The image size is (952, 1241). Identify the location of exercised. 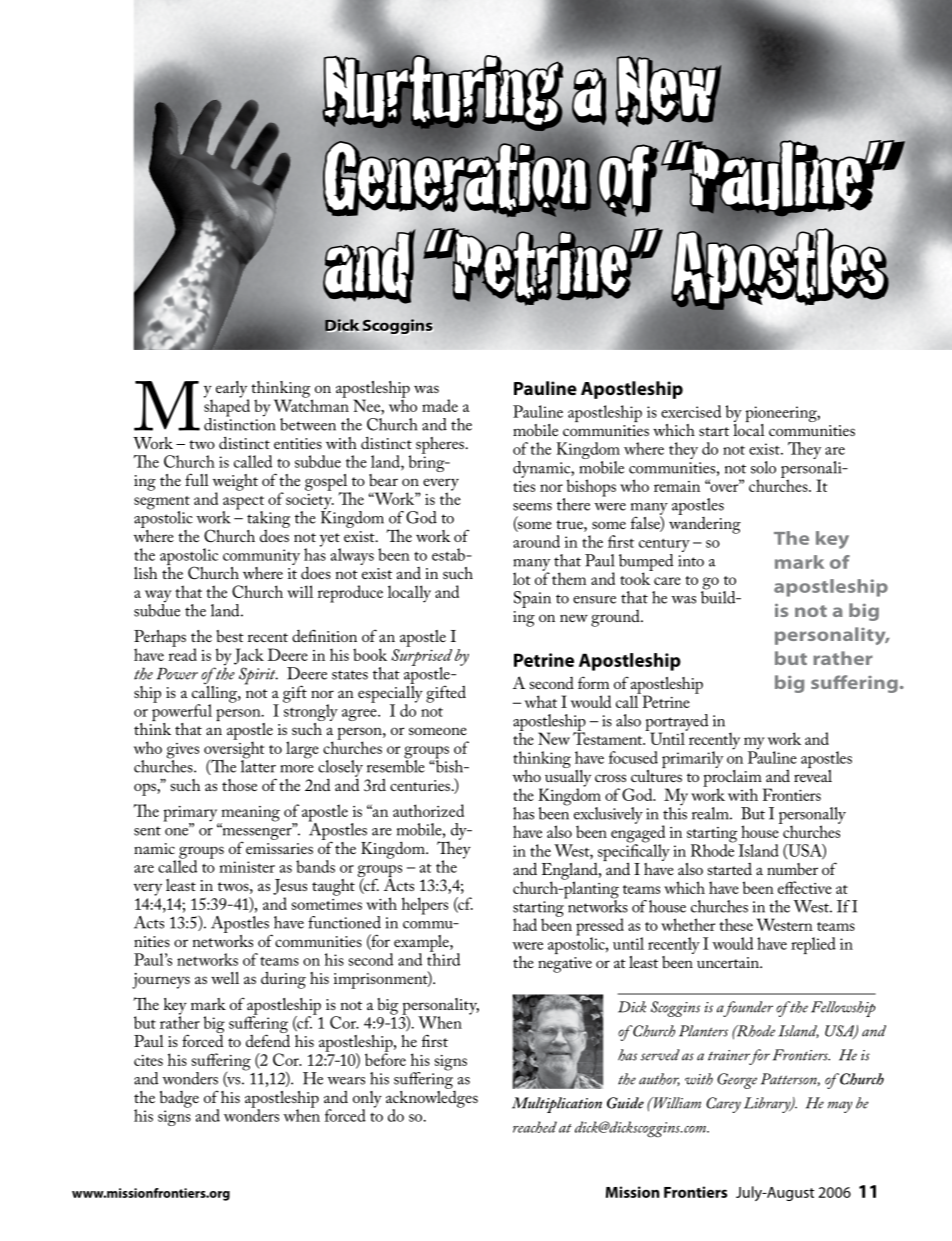
(691, 411).
